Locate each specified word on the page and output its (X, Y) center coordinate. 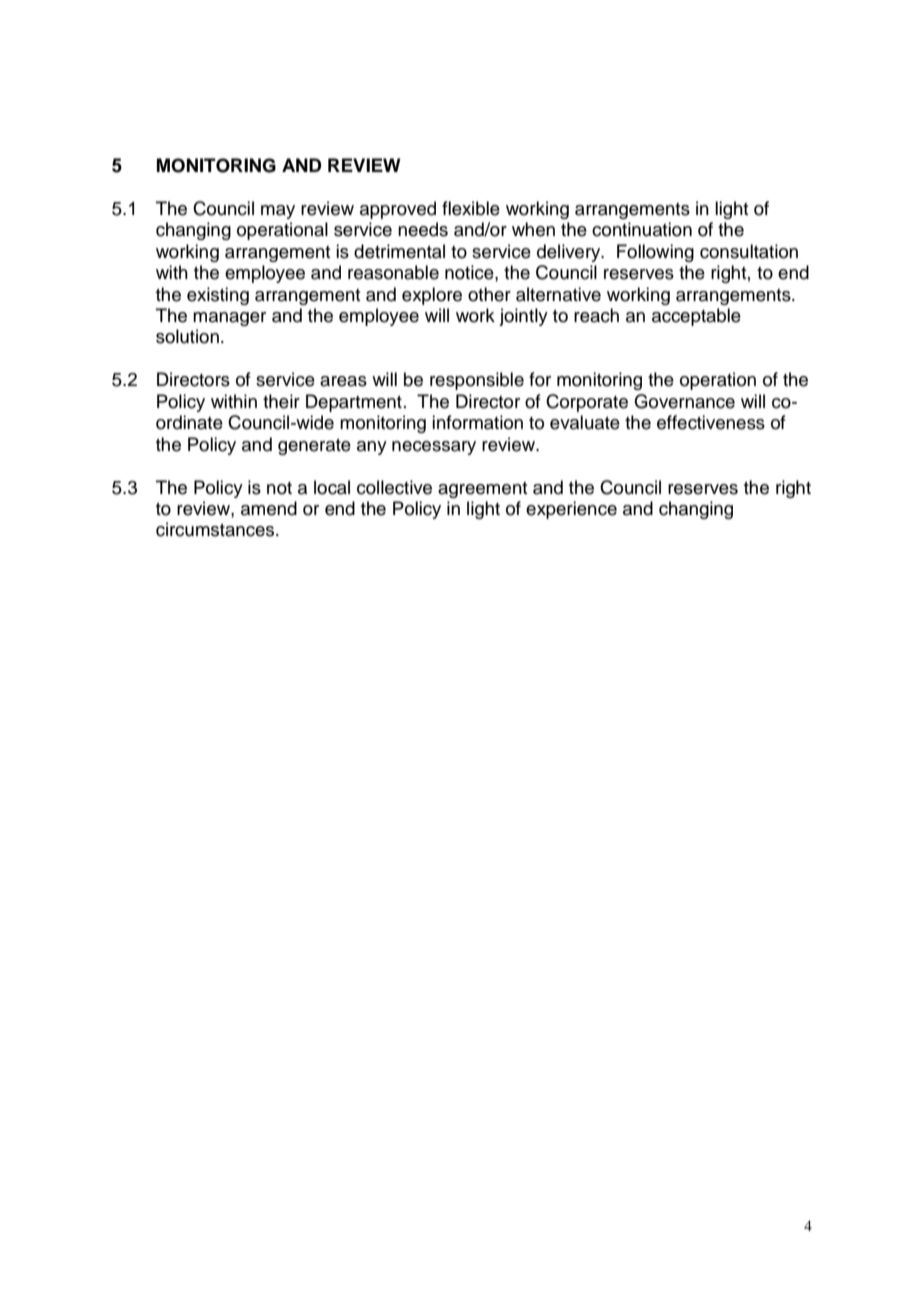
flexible (471, 208)
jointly (523, 317)
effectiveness (711, 422)
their (281, 401)
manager (229, 319)
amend (269, 508)
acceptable (696, 317)
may (278, 212)
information (477, 422)
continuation (642, 229)
